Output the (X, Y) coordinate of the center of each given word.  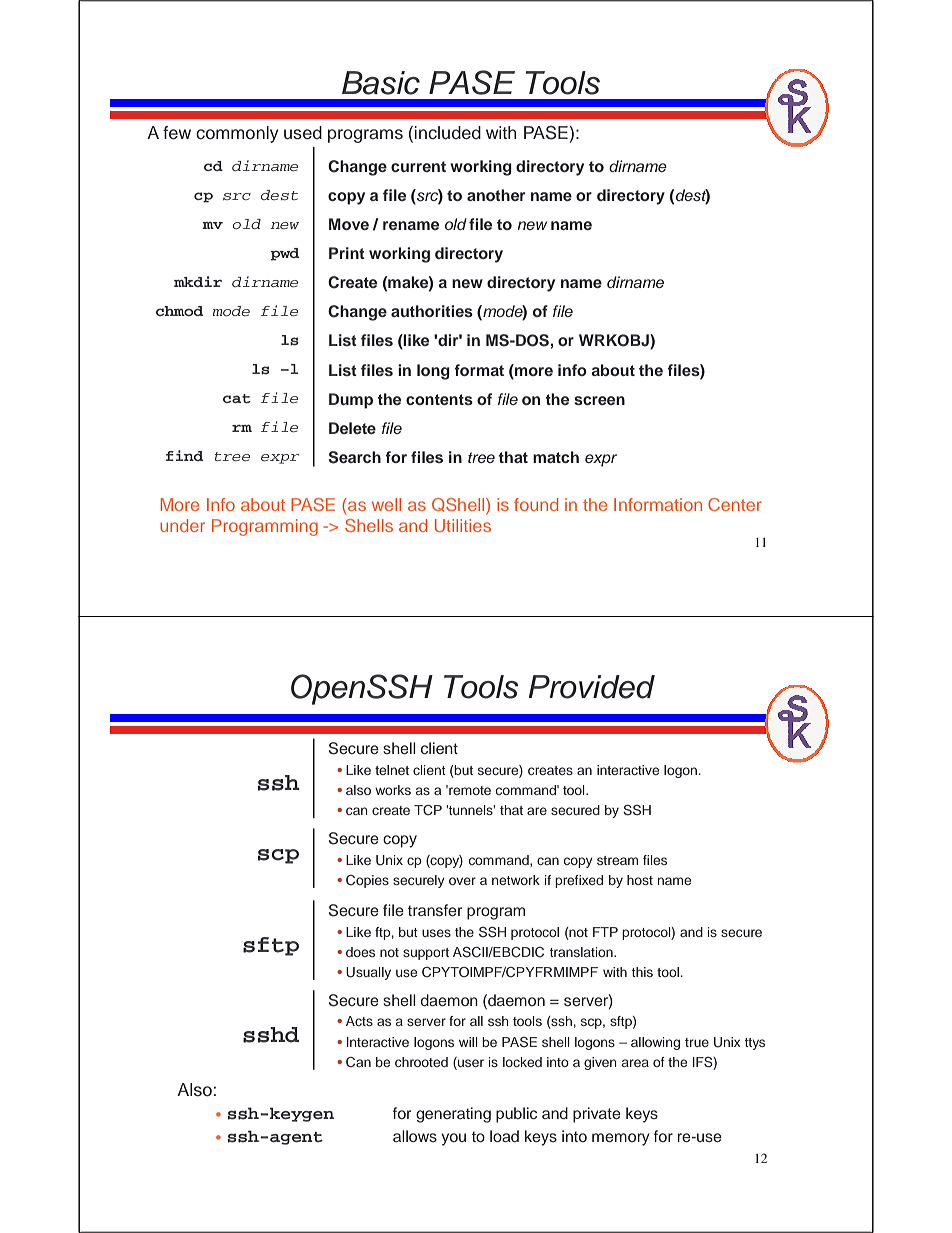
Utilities (463, 525)
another (496, 195)
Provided (591, 687)
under (182, 525)
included (448, 133)
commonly (237, 134)
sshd (271, 1035)
